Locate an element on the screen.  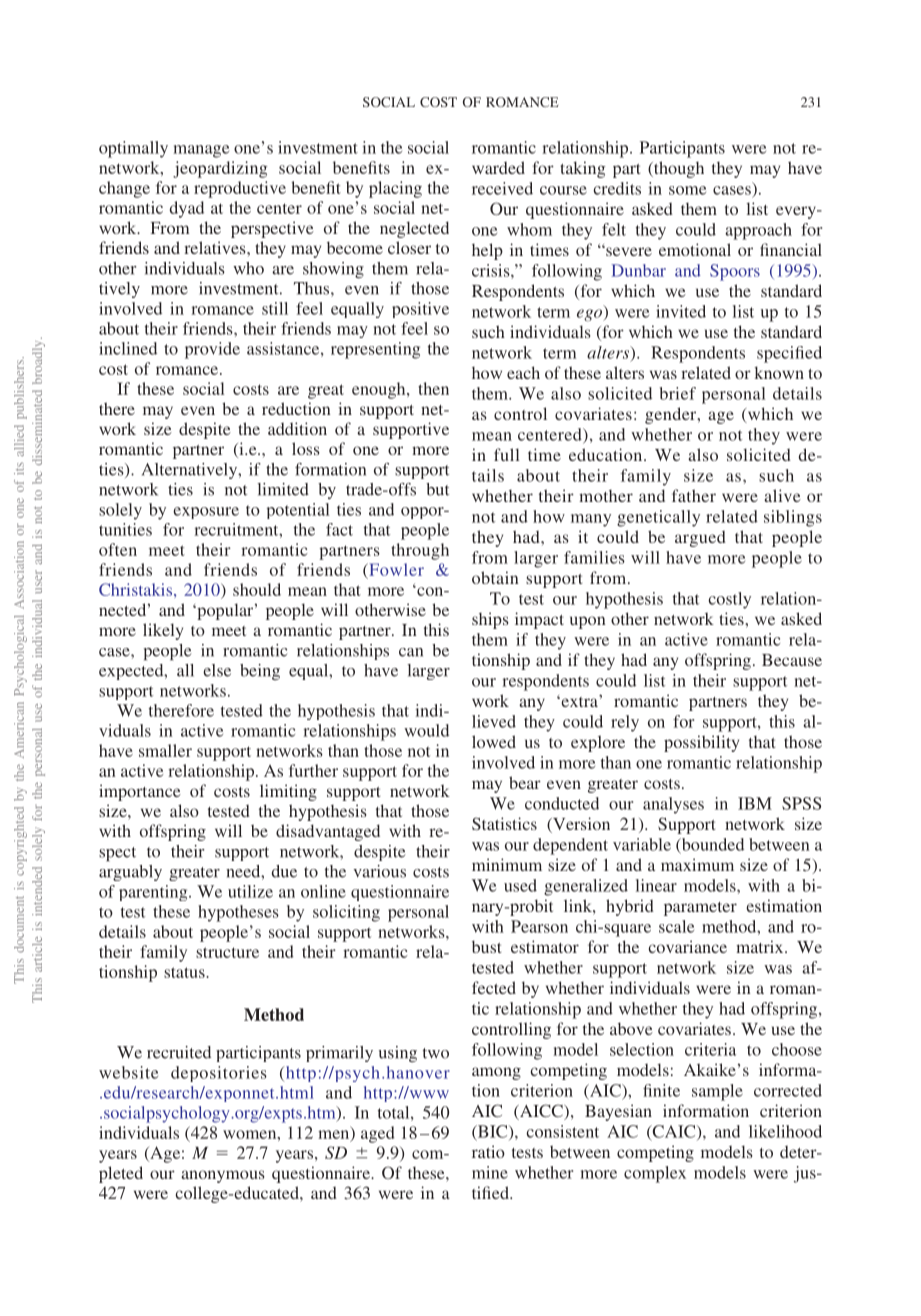
would is located at coordinates (426, 730).
